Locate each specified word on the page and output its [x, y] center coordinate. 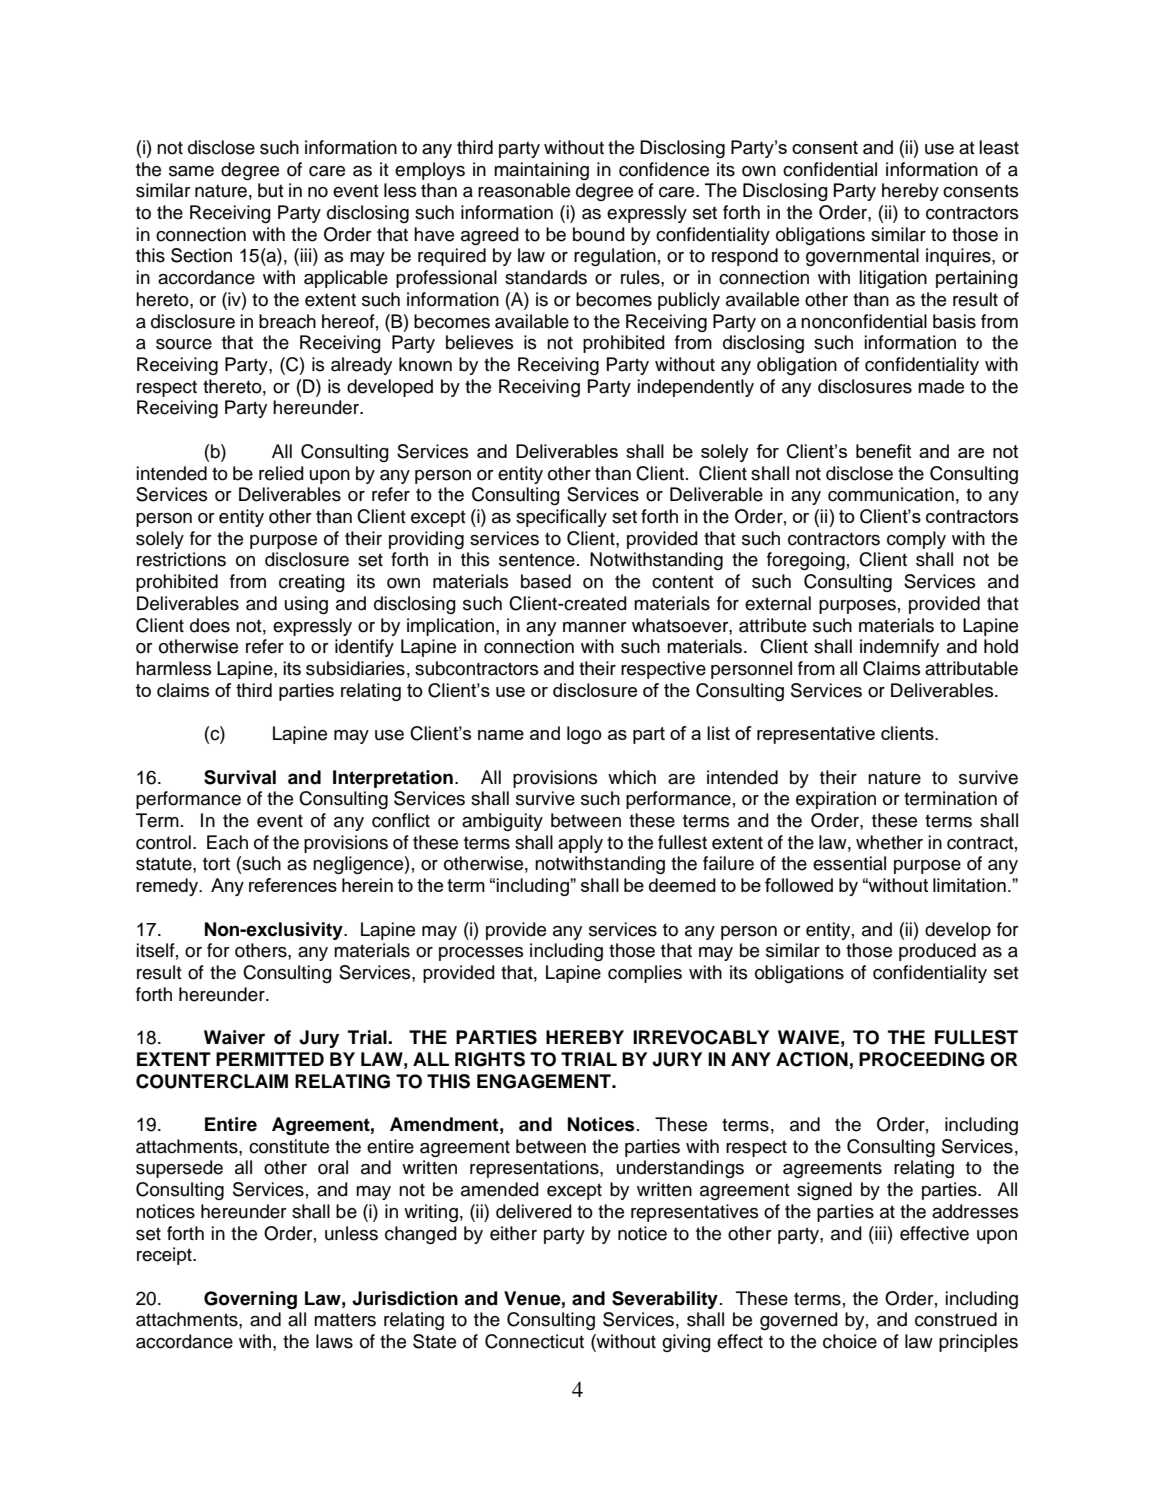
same [191, 171]
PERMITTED [270, 1059]
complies [645, 974]
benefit [883, 451]
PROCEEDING [922, 1059]
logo [584, 735]
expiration [836, 800]
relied [281, 473]
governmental [862, 257]
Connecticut [534, 1341]
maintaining [541, 171]
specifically [561, 518]
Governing [250, 1300]
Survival [240, 777]
